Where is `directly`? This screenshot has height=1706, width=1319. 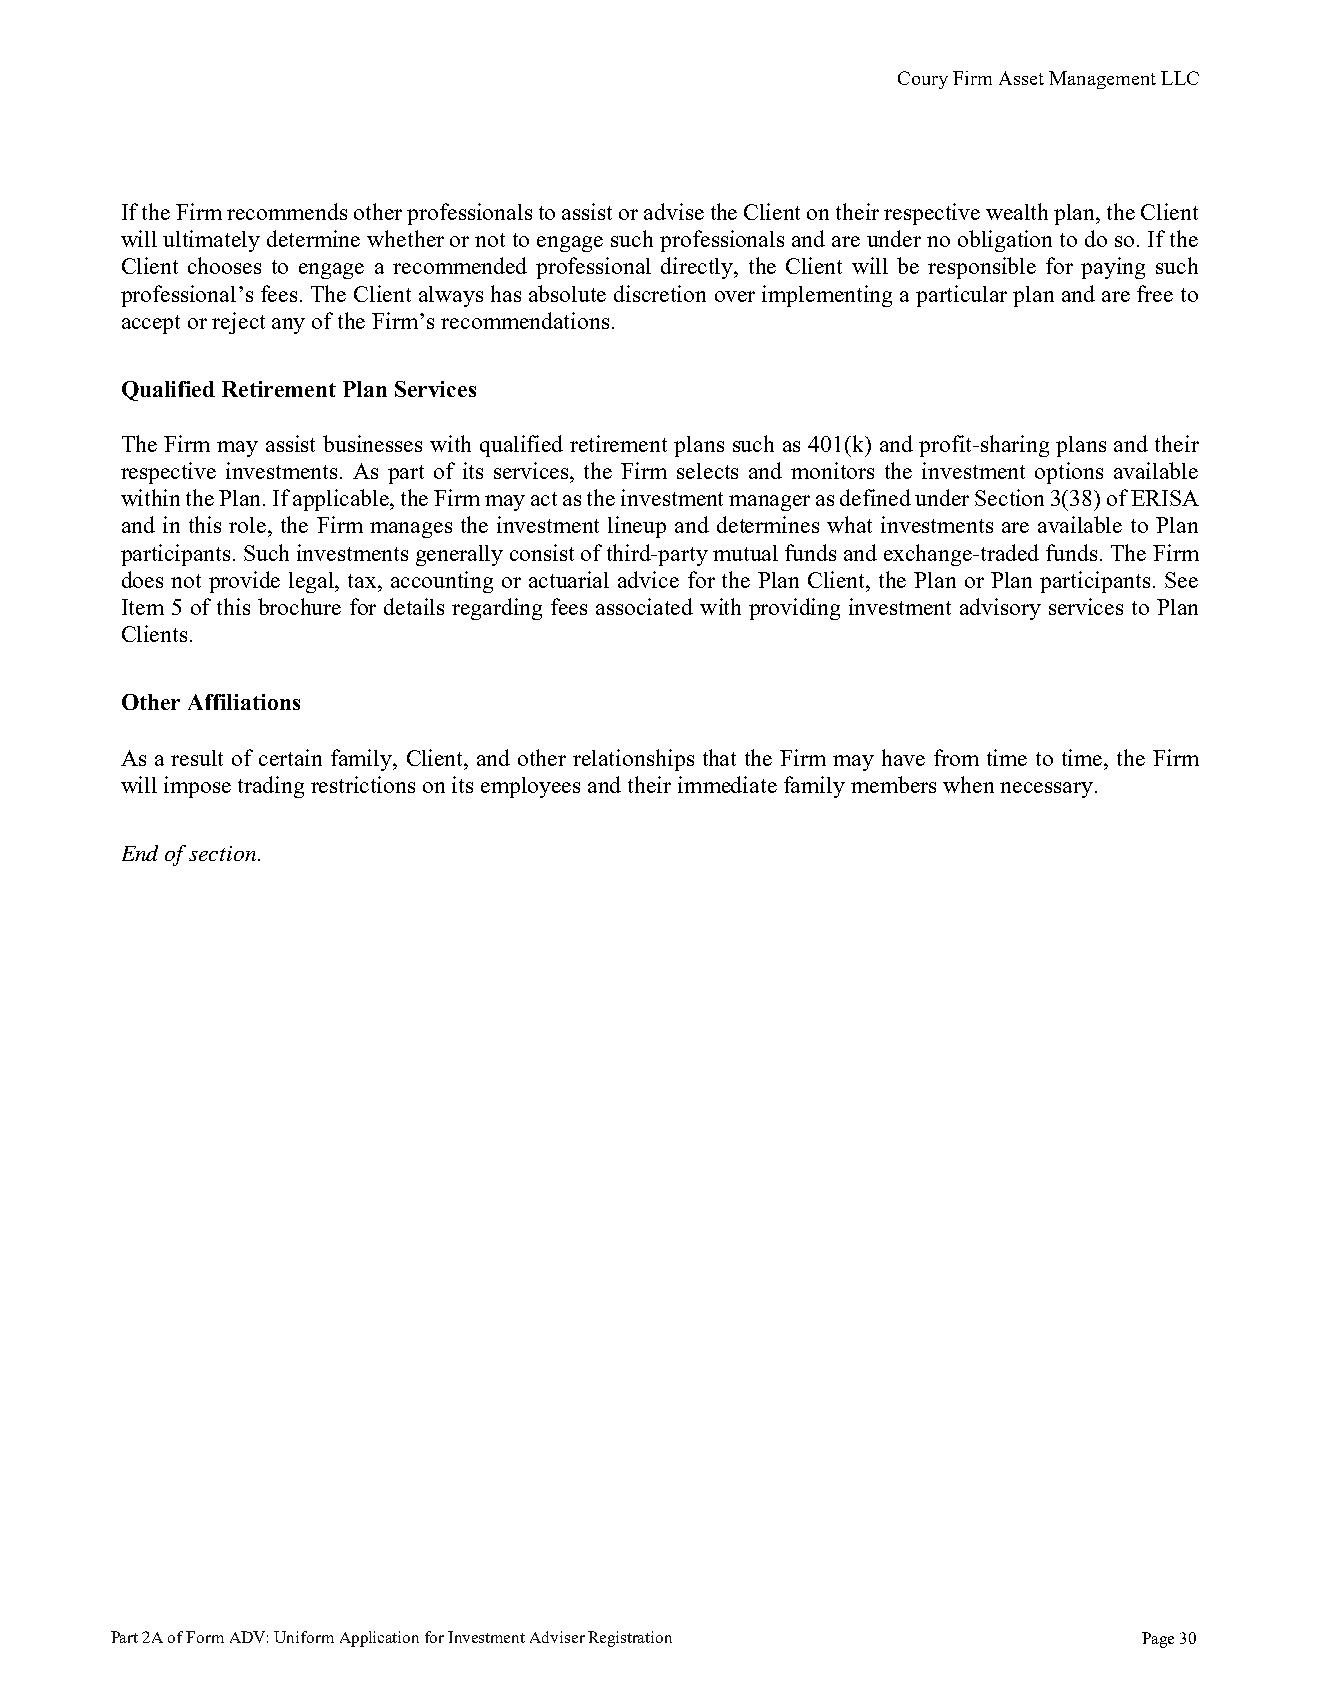
directly is located at coordinates (698, 268).
